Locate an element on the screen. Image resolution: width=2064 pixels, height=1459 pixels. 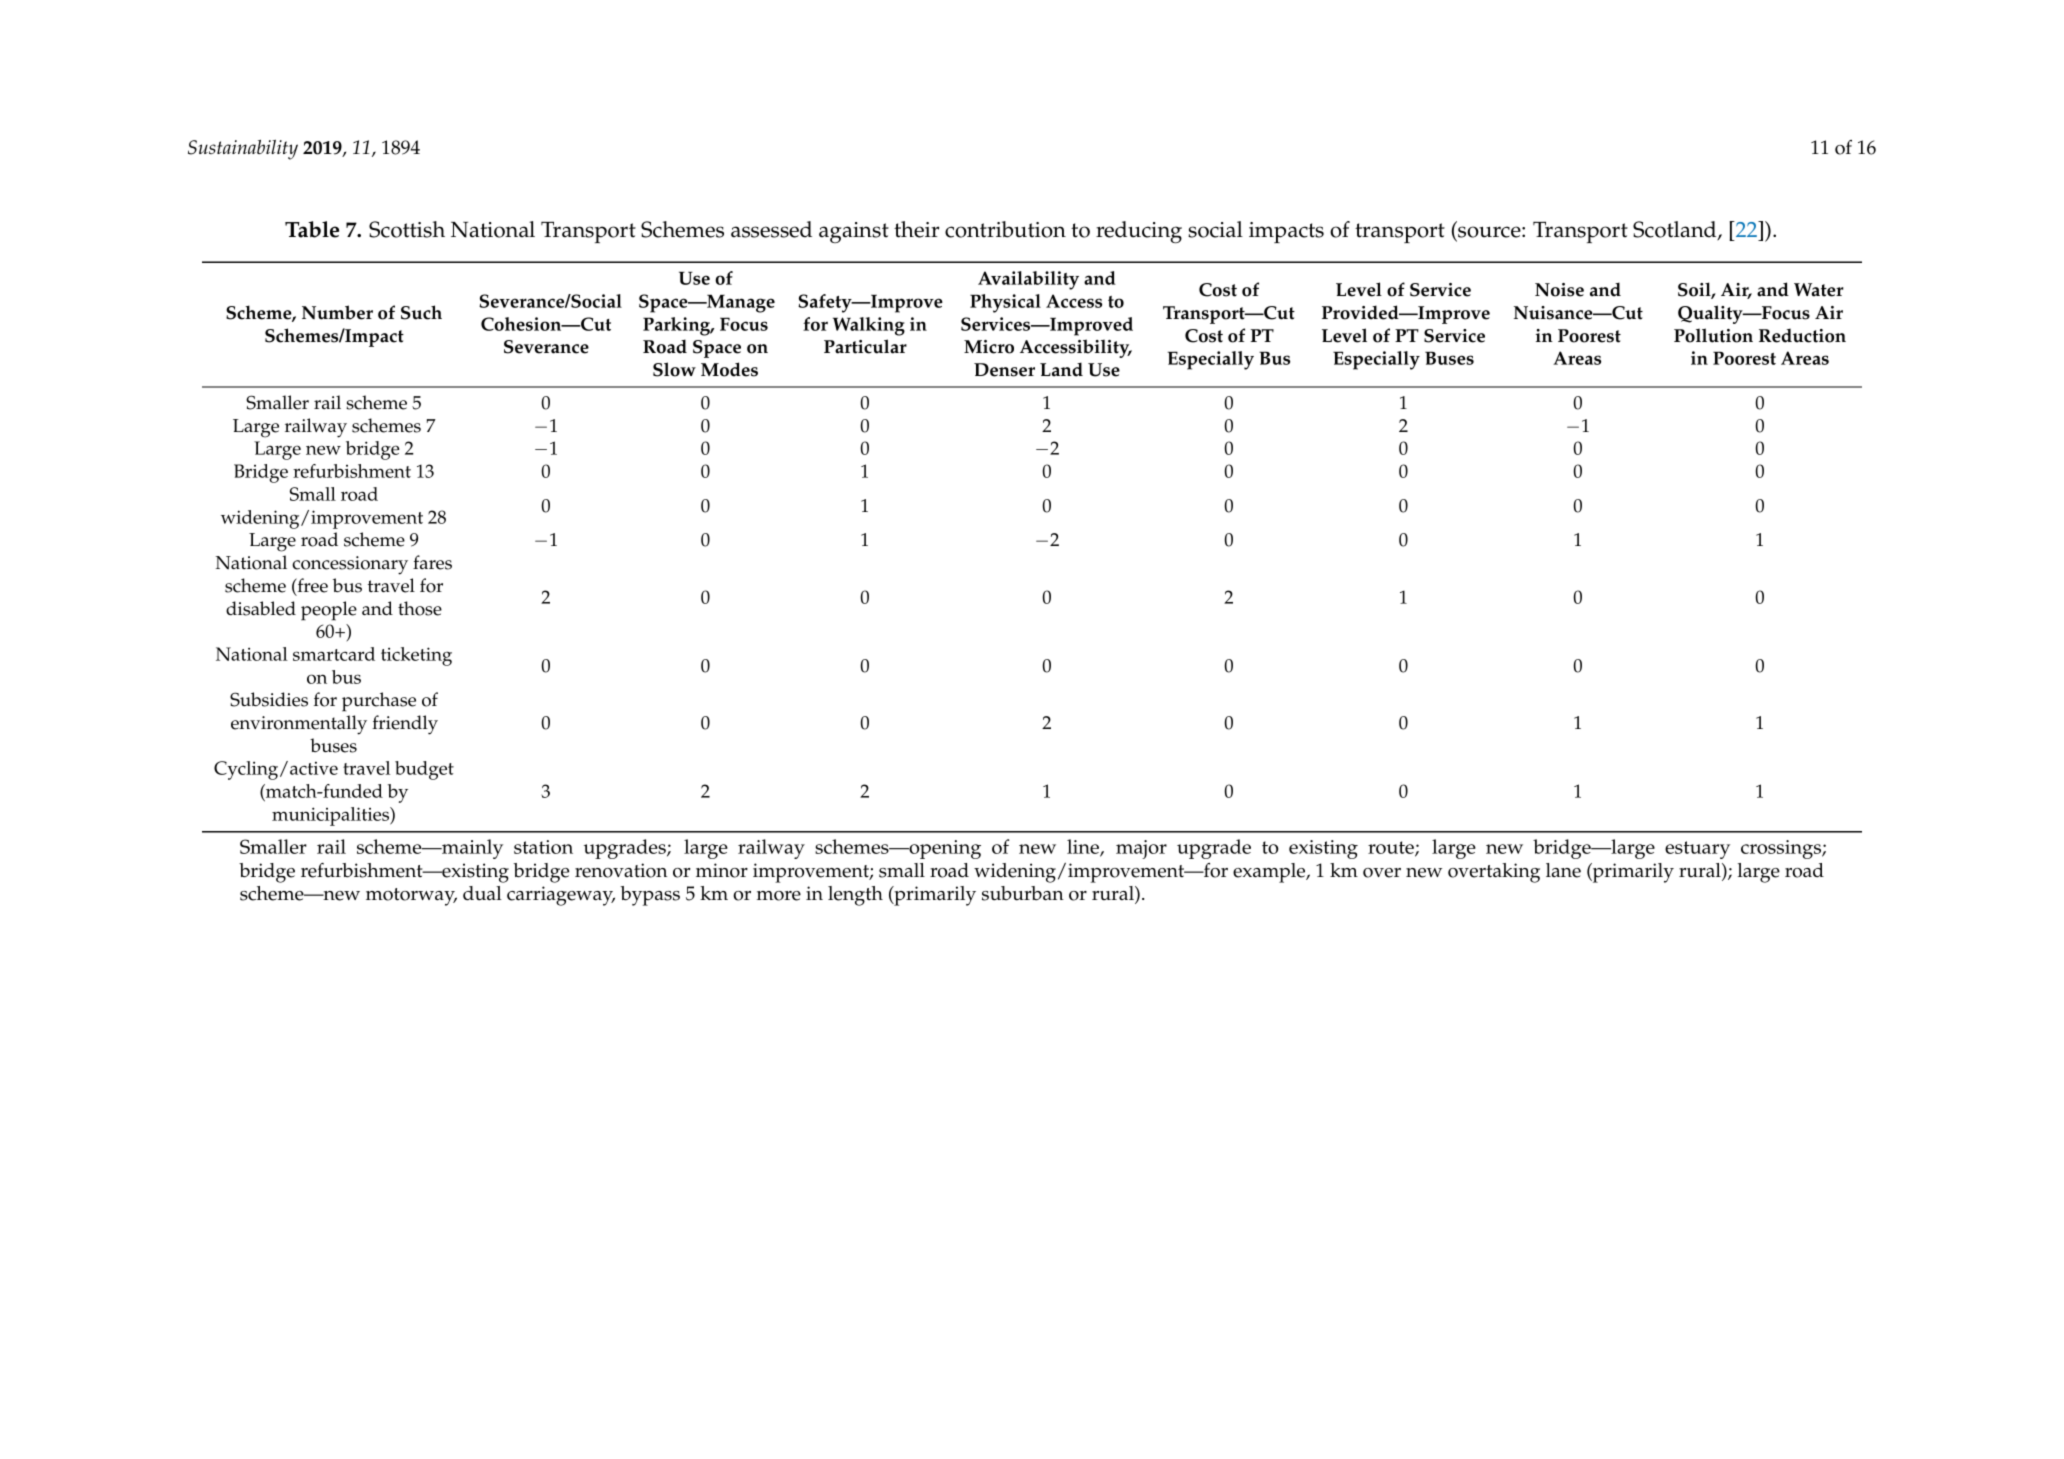
contribution is located at coordinates (1005, 229).
